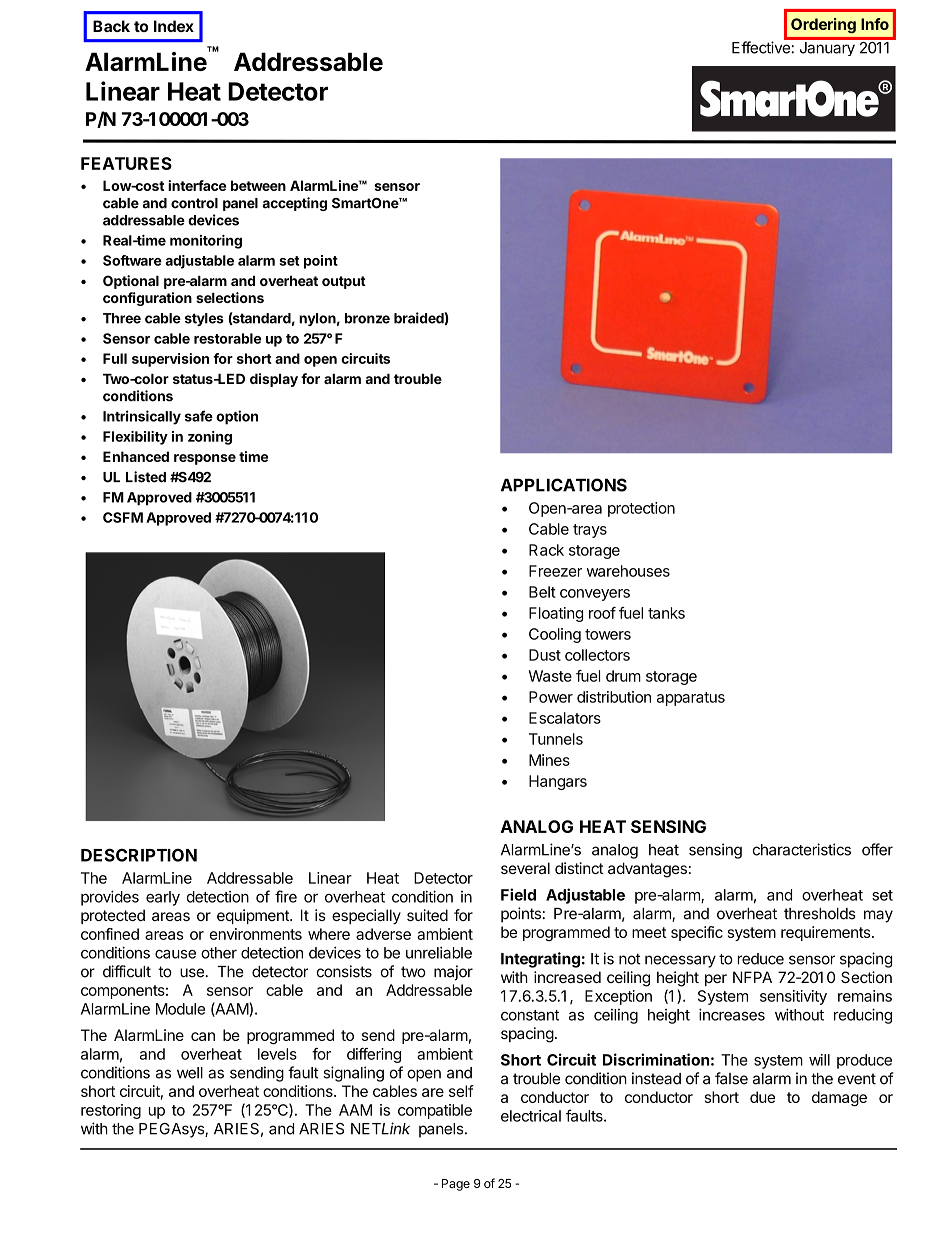 The width and height of the document is (952, 1233). I want to click on early, so click(163, 898).
